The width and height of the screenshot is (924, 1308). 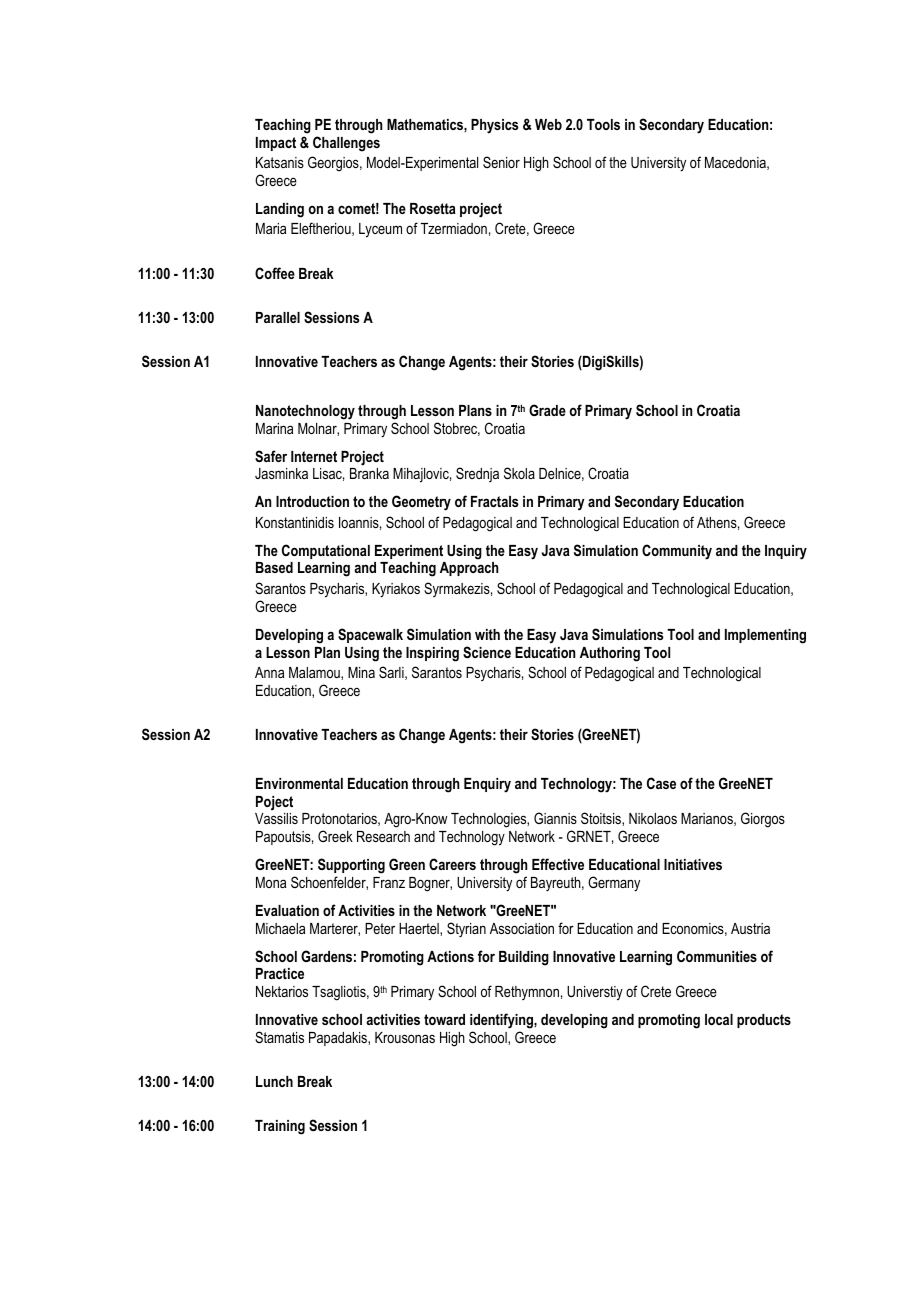 What do you see at coordinates (548, 124) in the screenshot?
I see `Web` at bounding box center [548, 124].
